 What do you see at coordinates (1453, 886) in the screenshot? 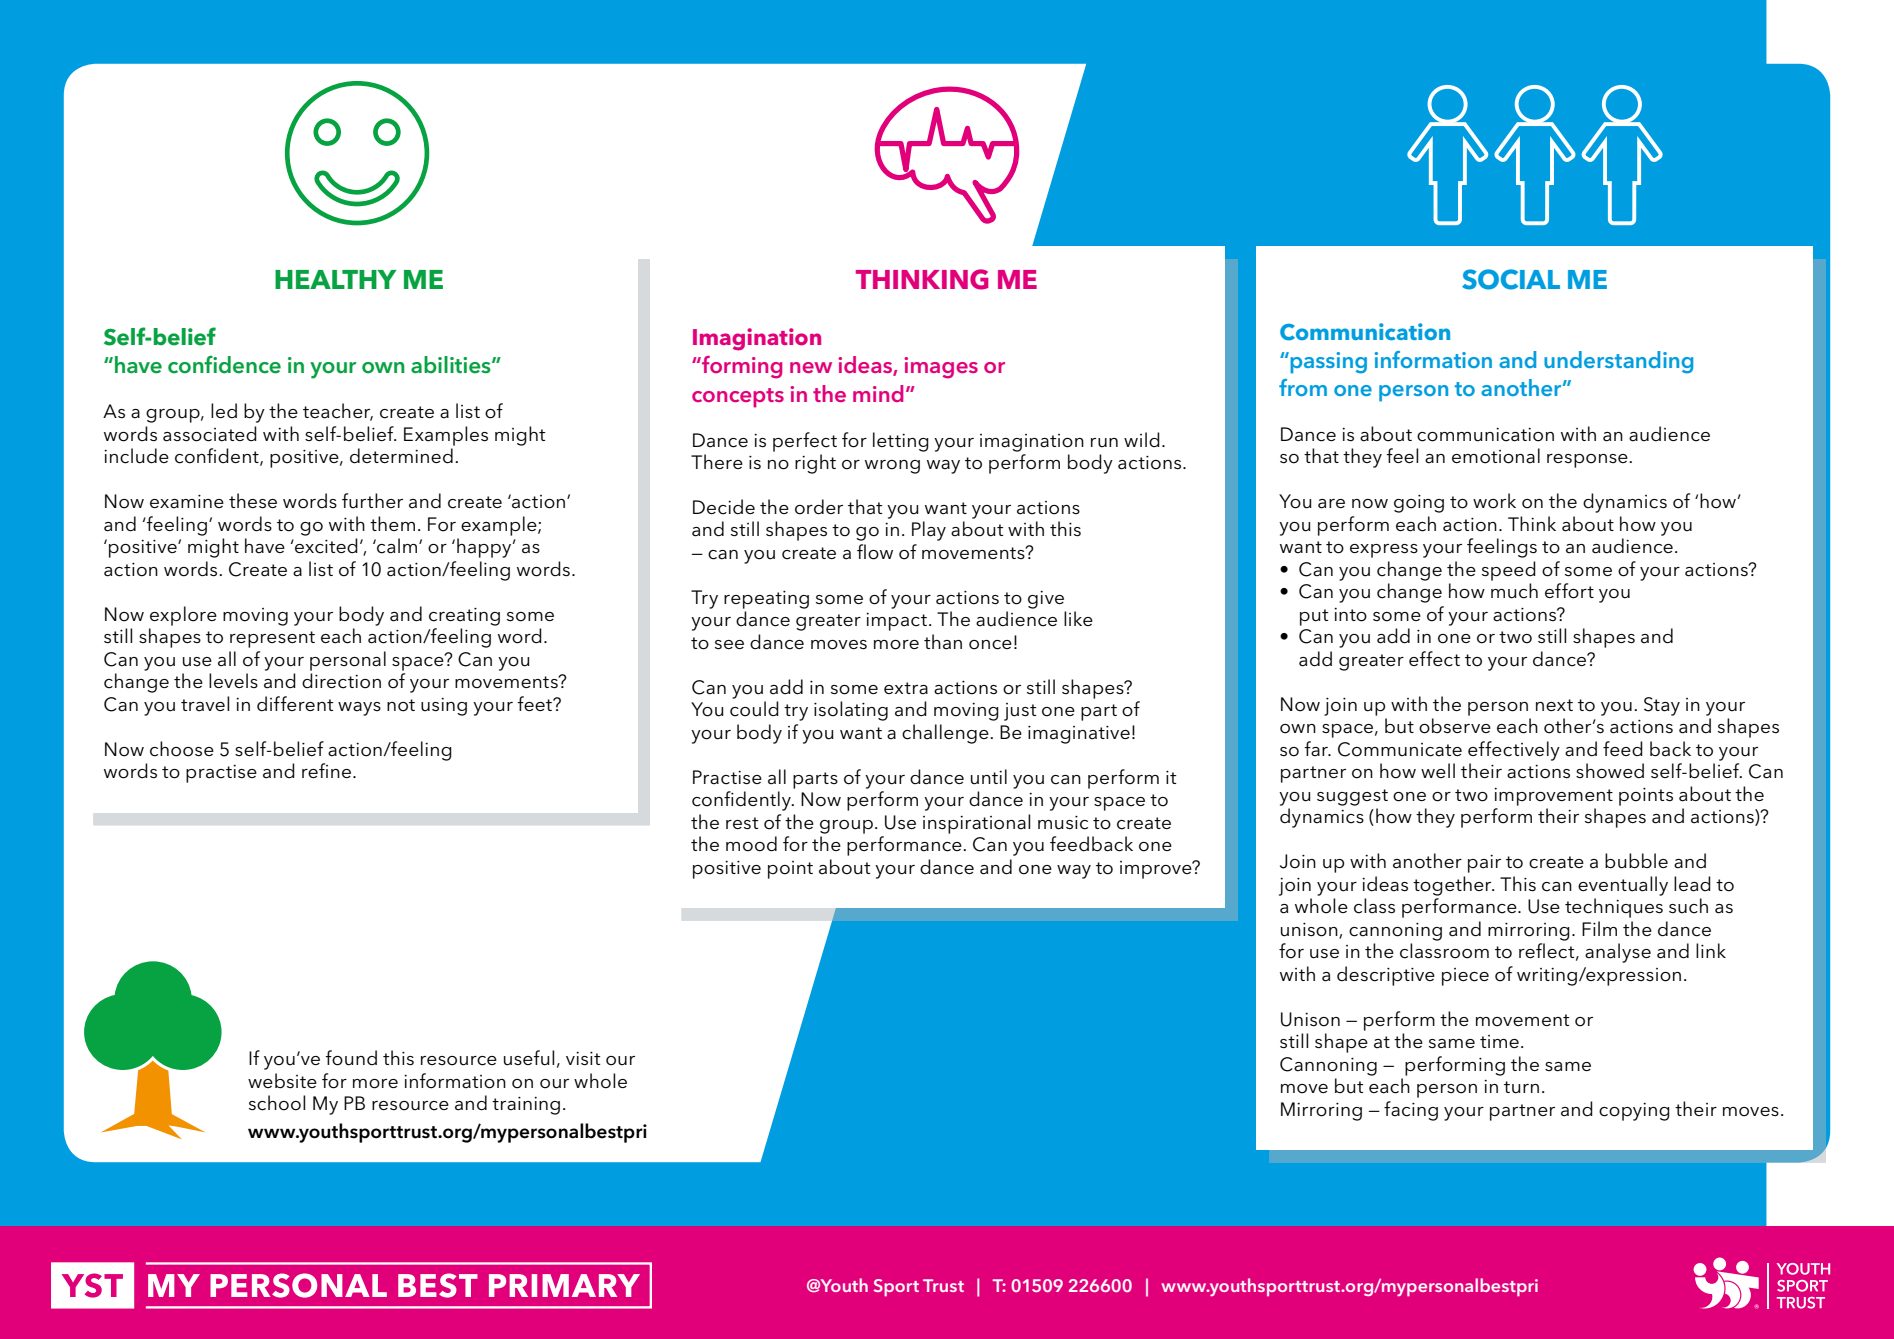
I see `together` at bounding box center [1453, 886].
